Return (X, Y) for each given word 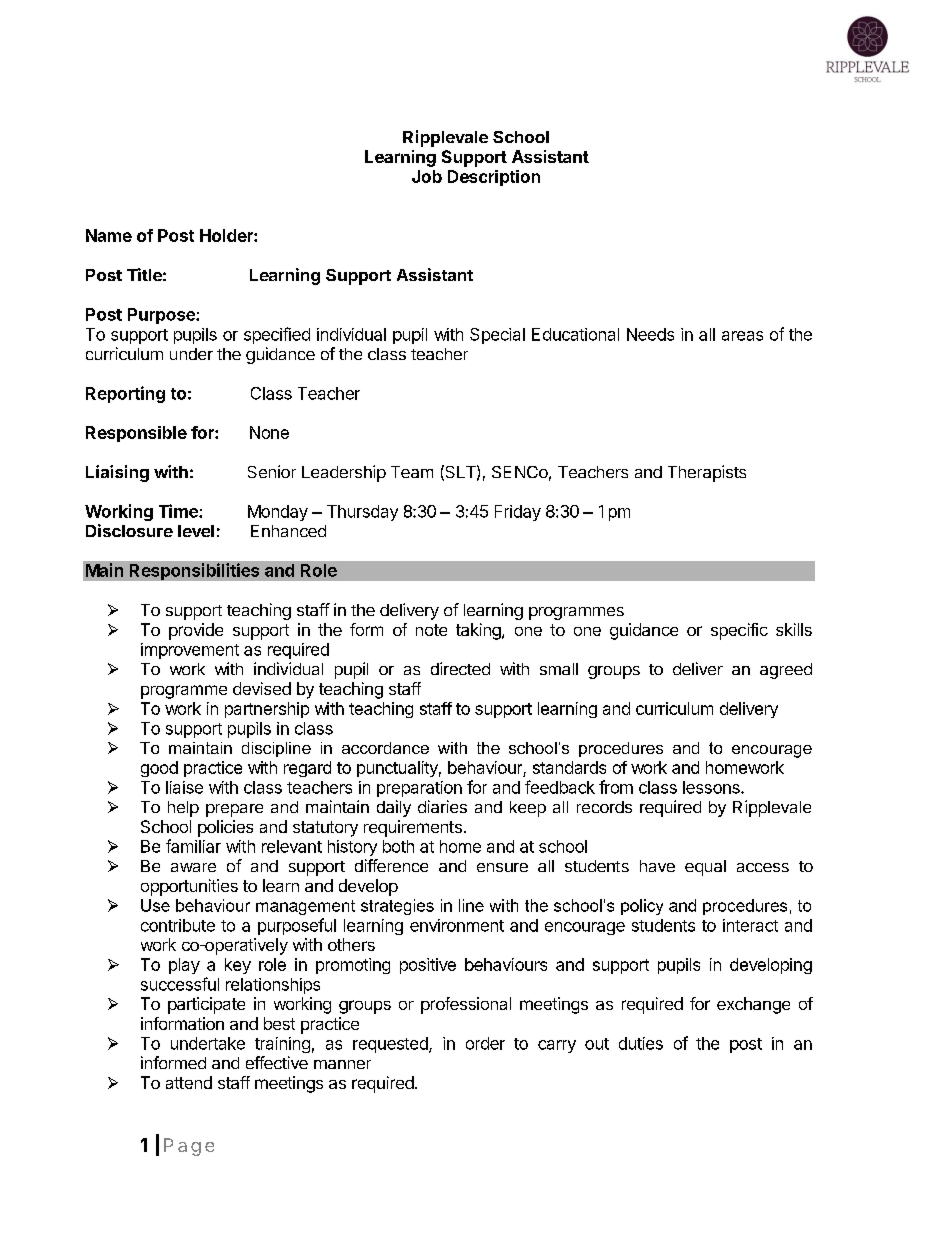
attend (189, 1082)
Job (427, 176)
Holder (227, 235)
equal (705, 868)
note (431, 630)
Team (412, 472)
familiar (193, 846)
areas (742, 336)
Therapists (707, 473)
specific (739, 631)
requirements (413, 828)
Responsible (136, 434)
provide (196, 631)
